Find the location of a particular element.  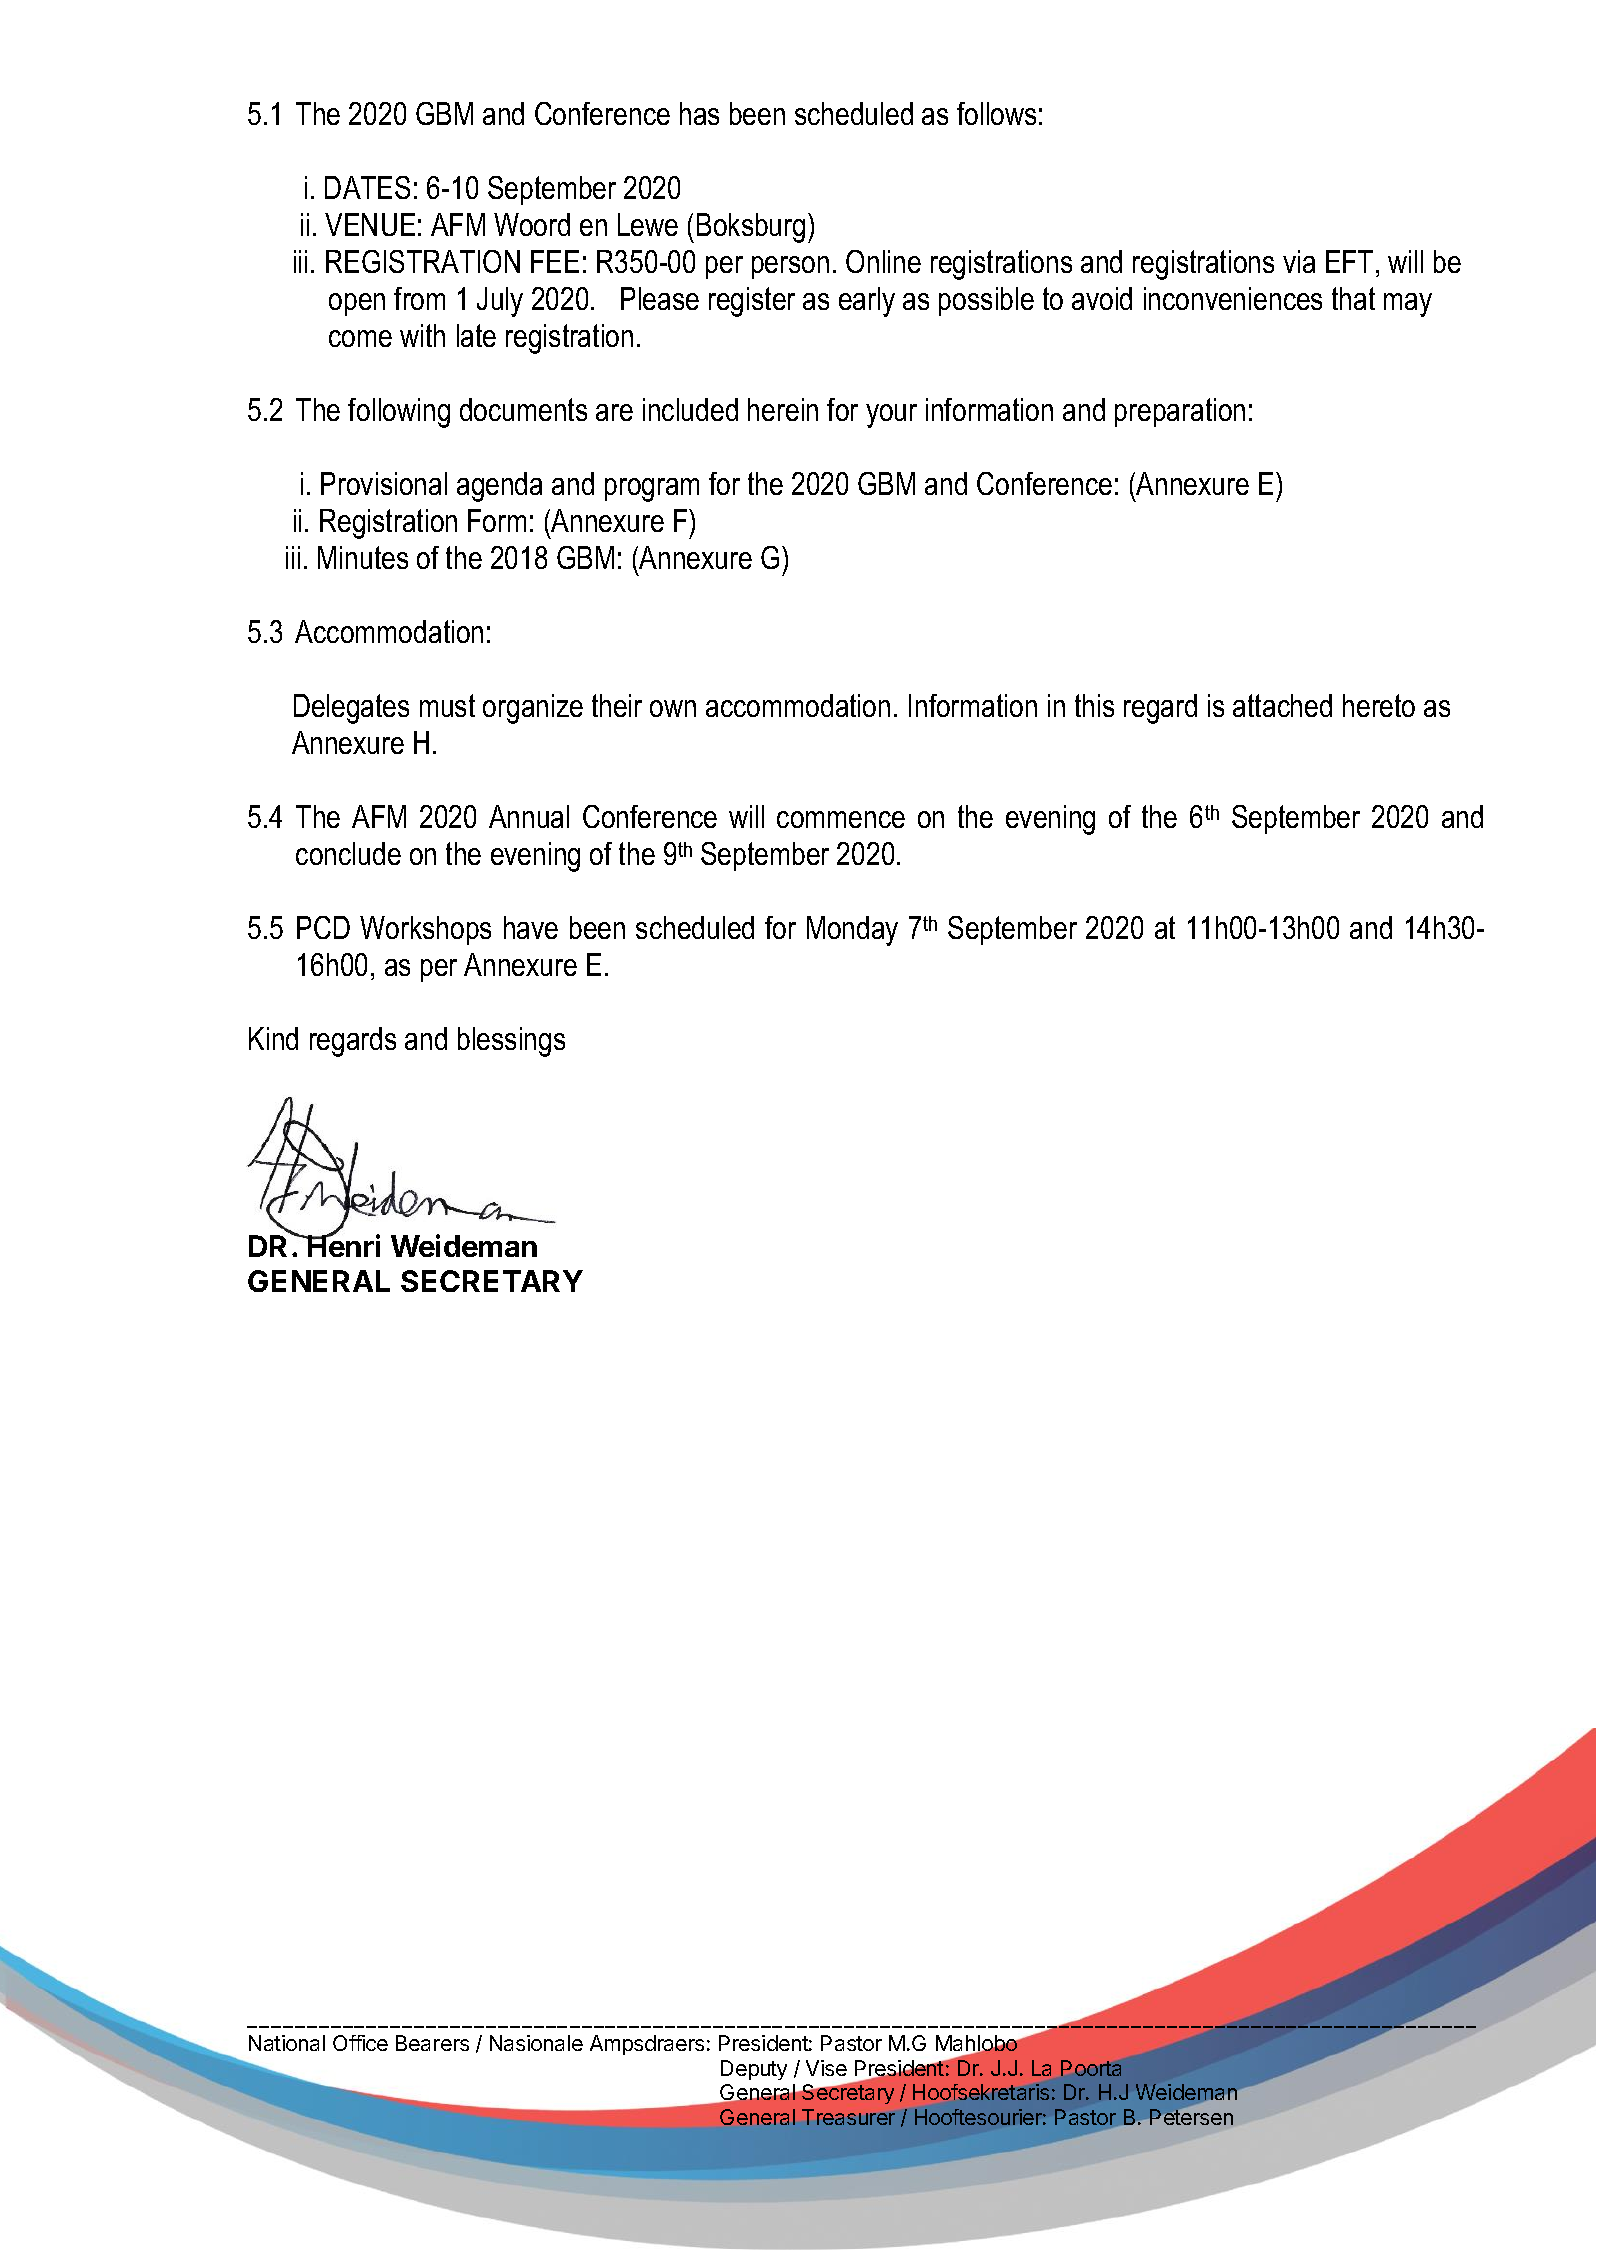

Treasurer is located at coordinates (848, 2117).
